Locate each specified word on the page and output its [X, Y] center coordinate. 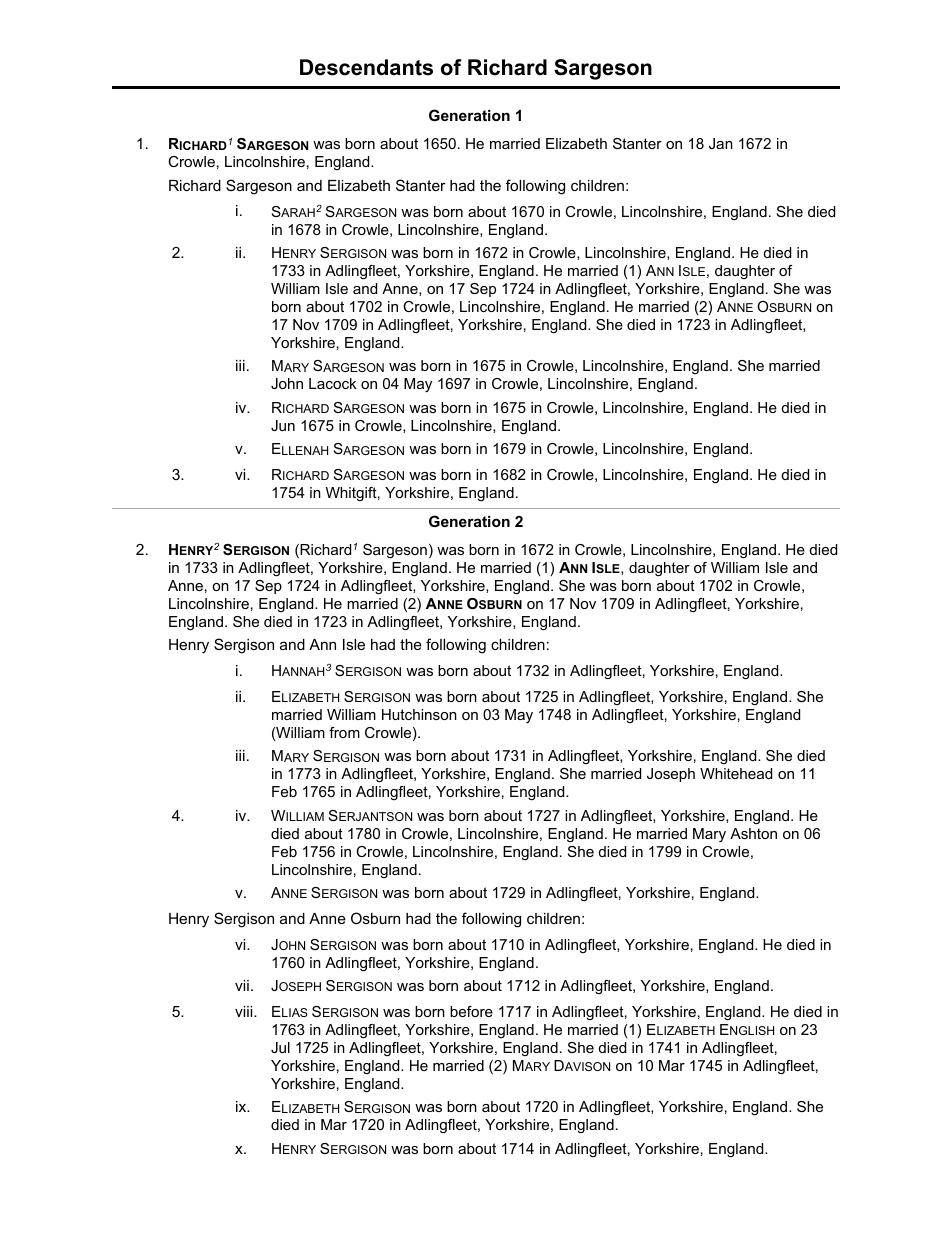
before [471, 1011]
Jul [280, 1047]
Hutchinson [419, 714]
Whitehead [736, 773]
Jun [283, 425]
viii [245, 1011]
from [344, 732]
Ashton [753, 833]
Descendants [366, 67]
